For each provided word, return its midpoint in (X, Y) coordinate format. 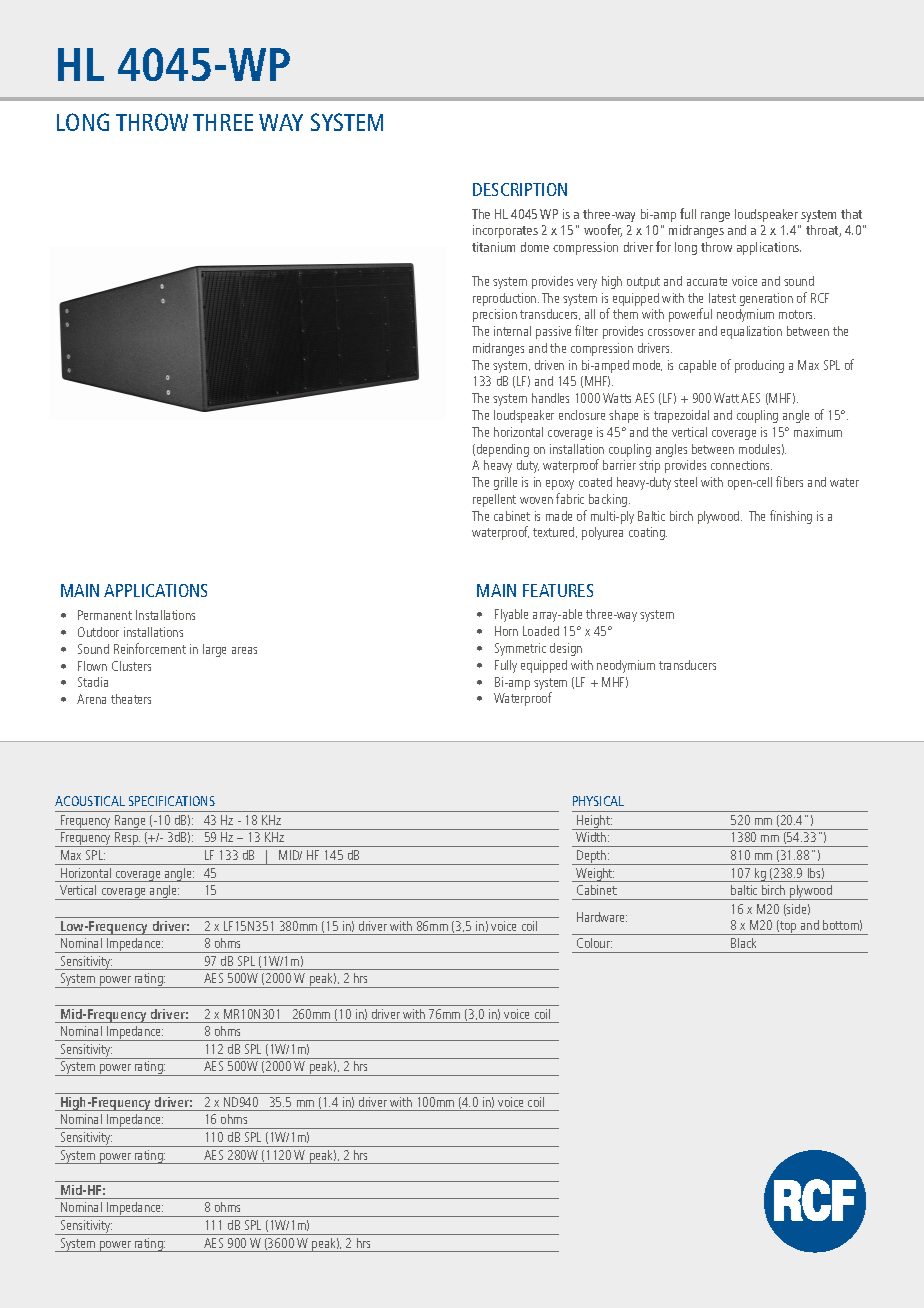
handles (550, 398)
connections (741, 465)
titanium (493, 247)
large (214, 650)
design (566, 649)
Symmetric (520, 649)
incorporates (505, 231)
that (851, 214)
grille (505, 483)
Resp (127, 839)
